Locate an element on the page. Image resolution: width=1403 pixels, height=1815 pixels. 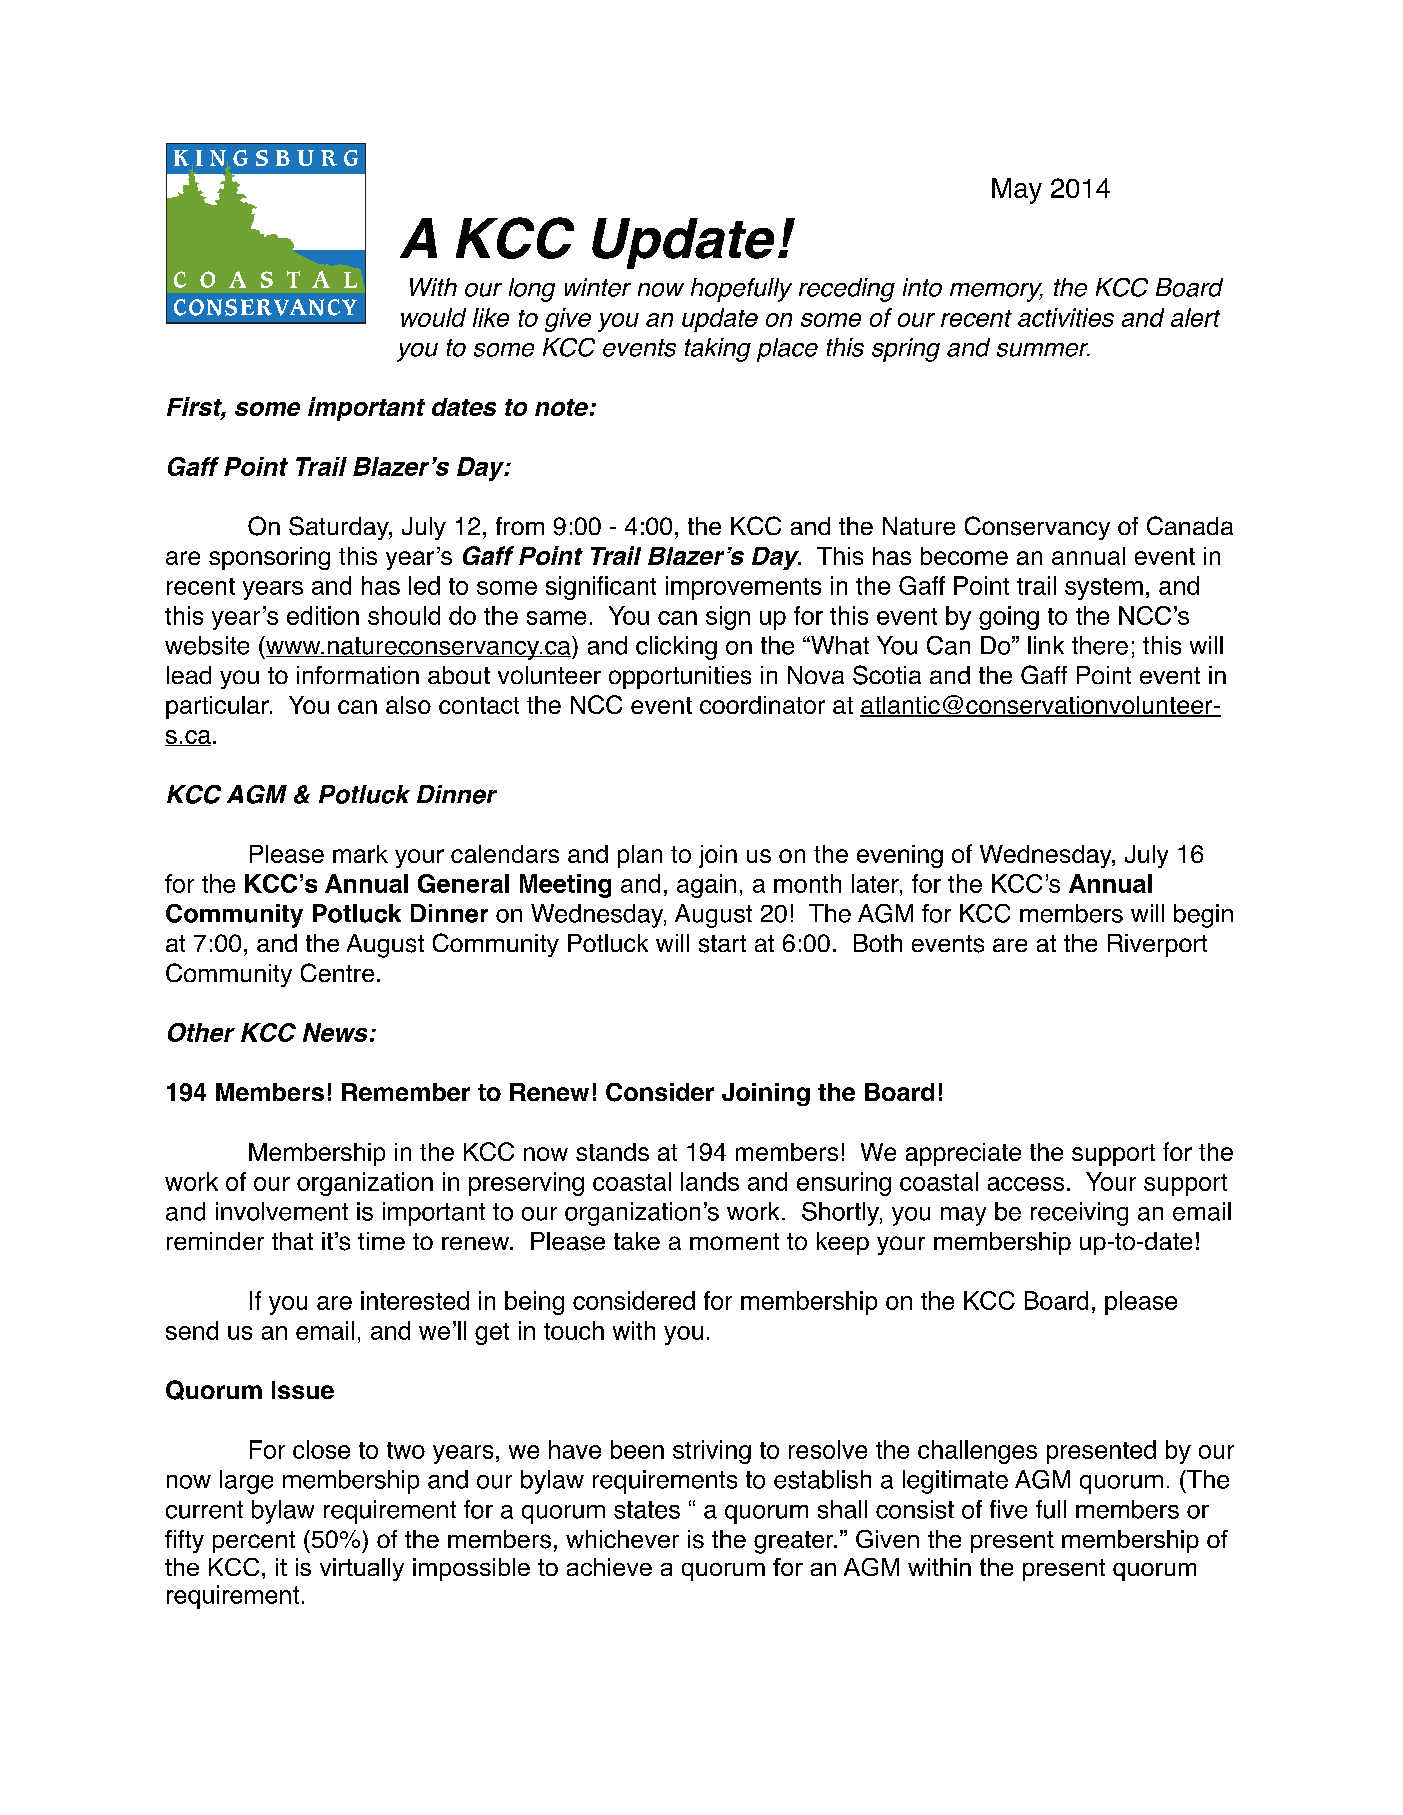
states is located at coordinates (647, 1510).
